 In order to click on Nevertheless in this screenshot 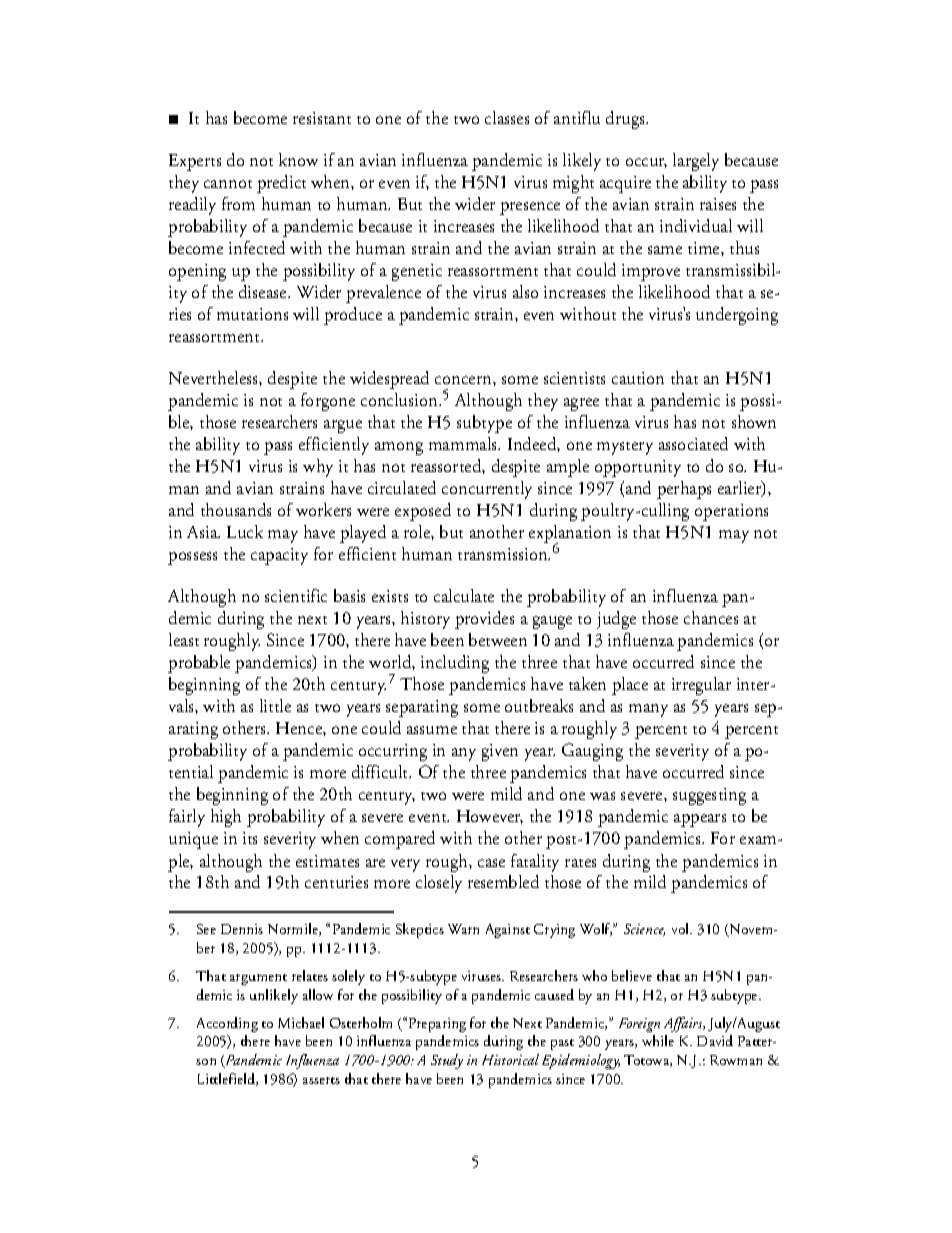, I will do `click(214, 377)`.
